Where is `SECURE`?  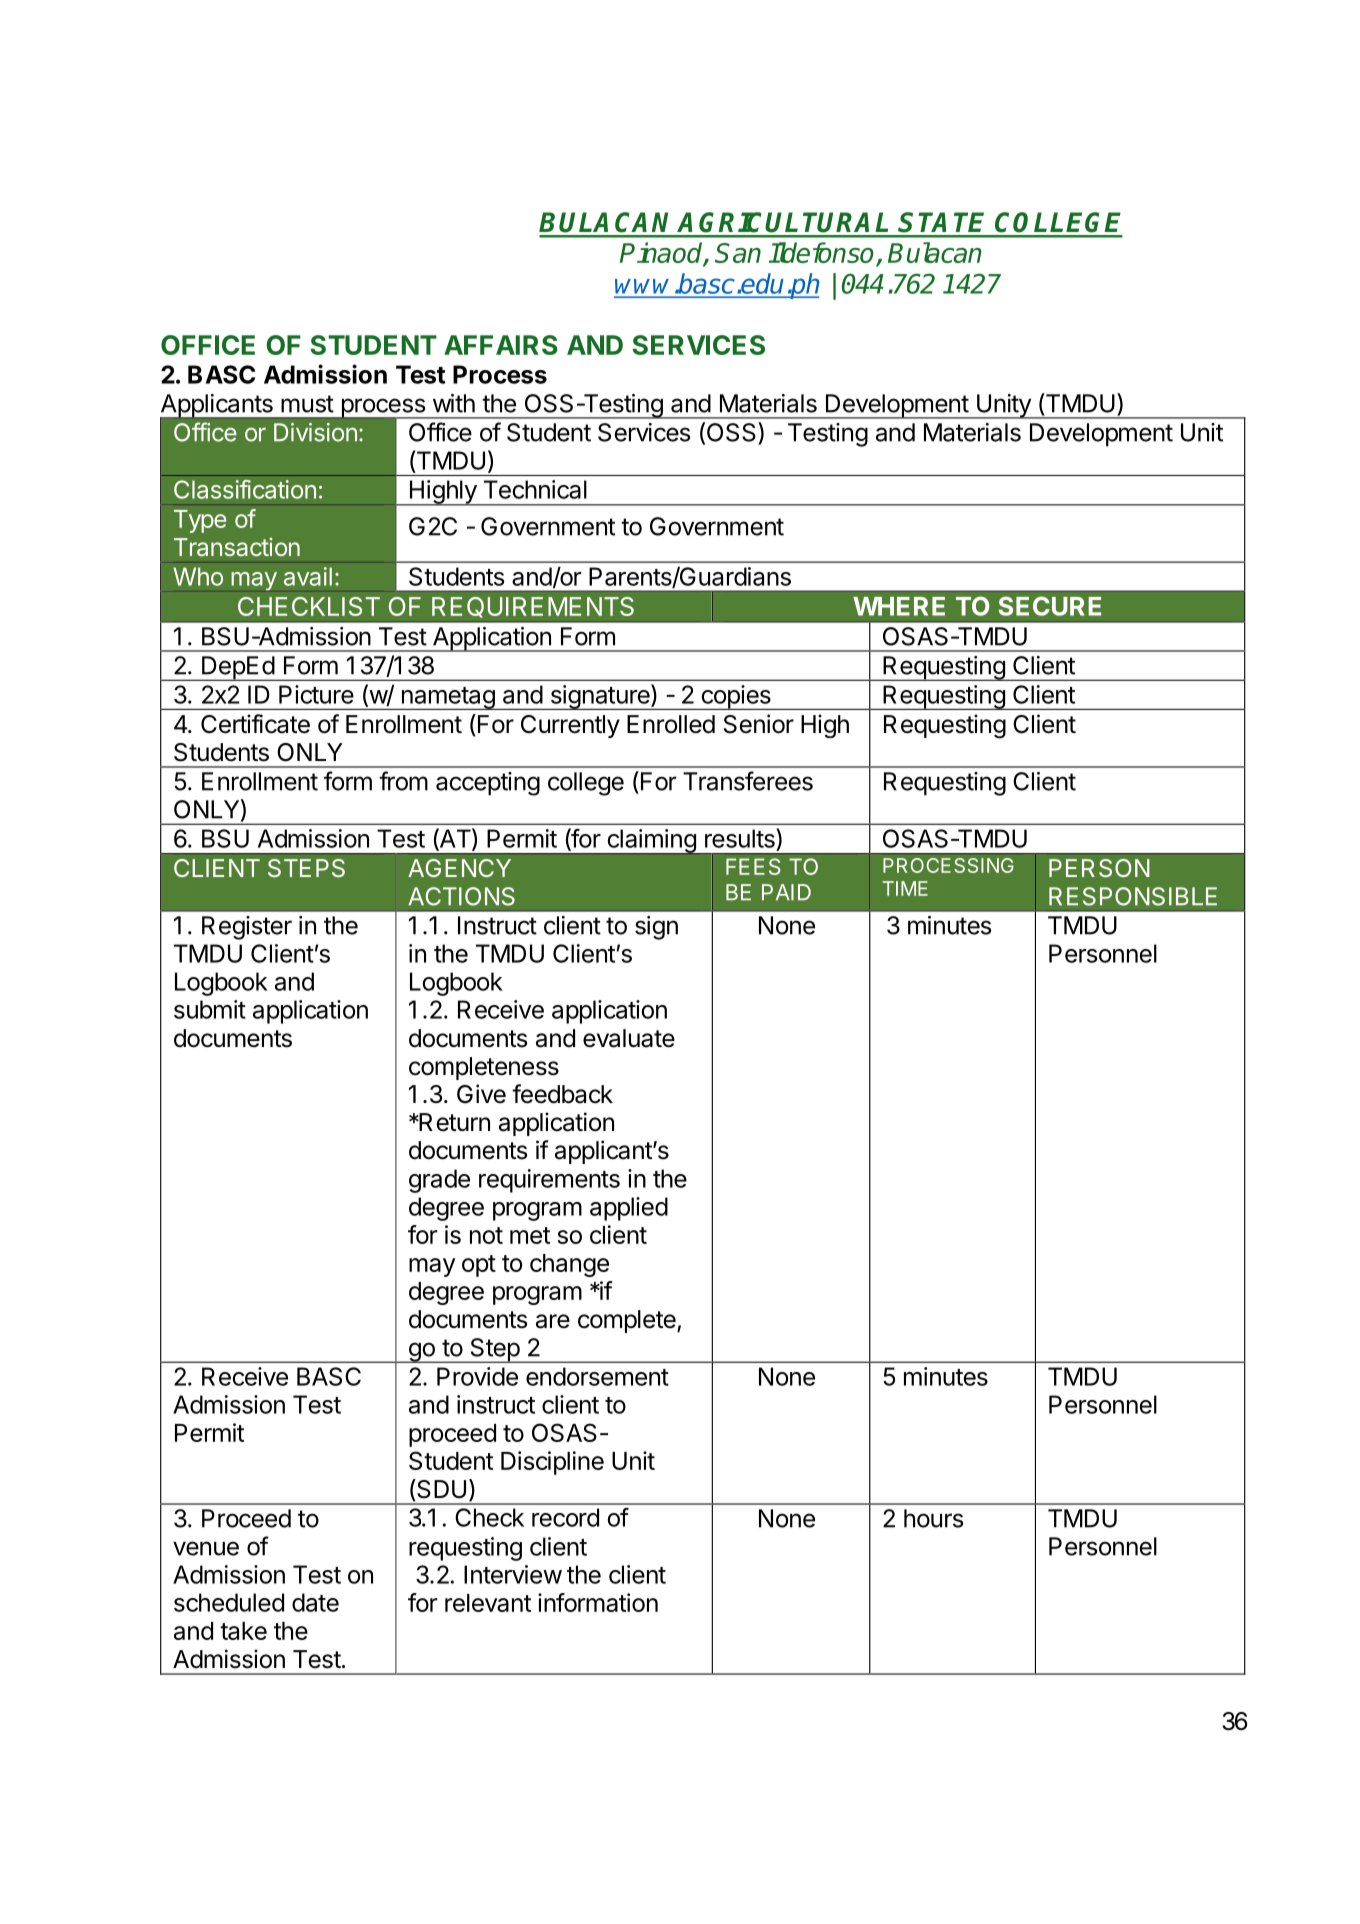 SECURE is located at coordinates (1050, 606).
